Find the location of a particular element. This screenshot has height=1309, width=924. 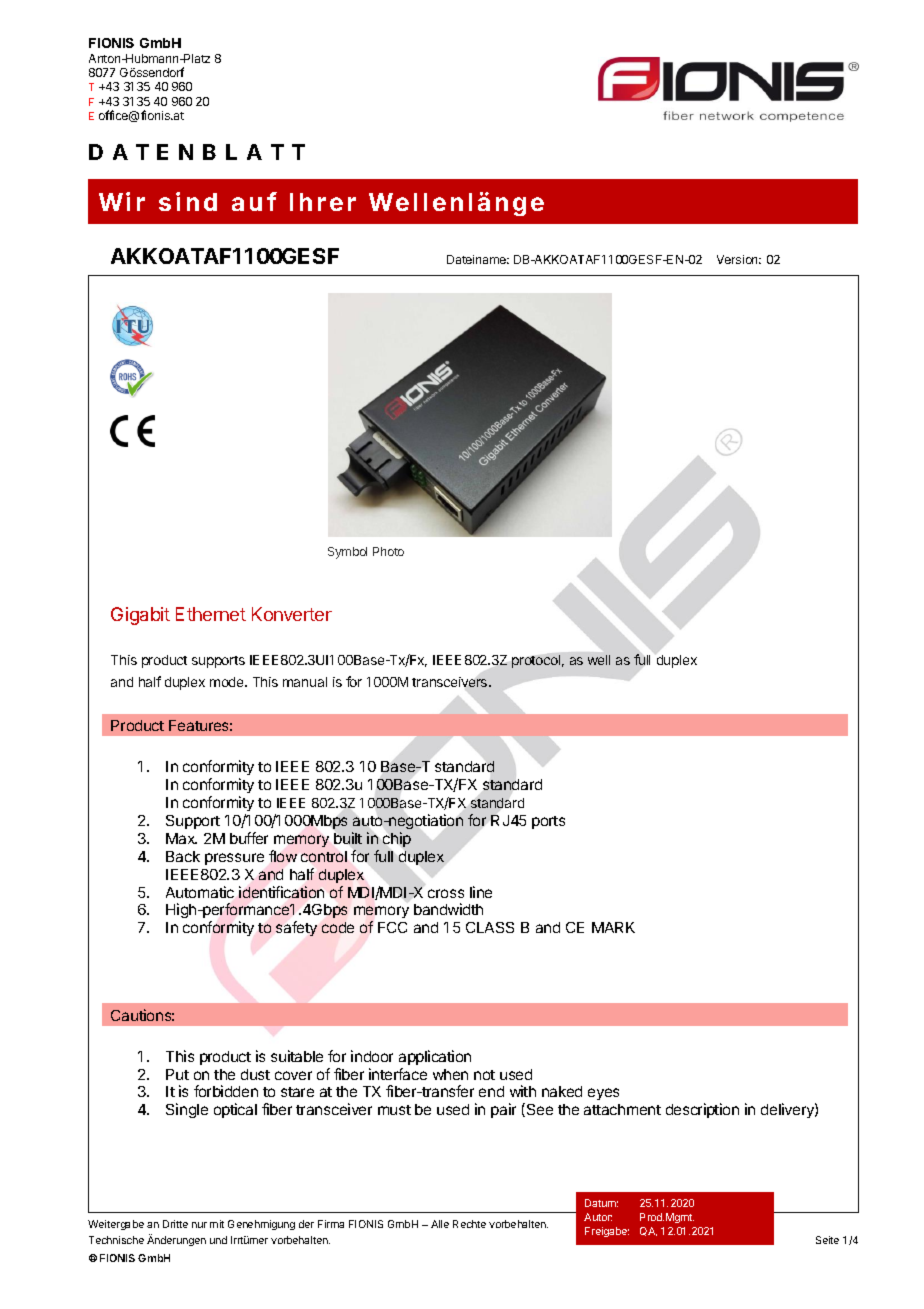

mode is located at coordinates (228, 682).
